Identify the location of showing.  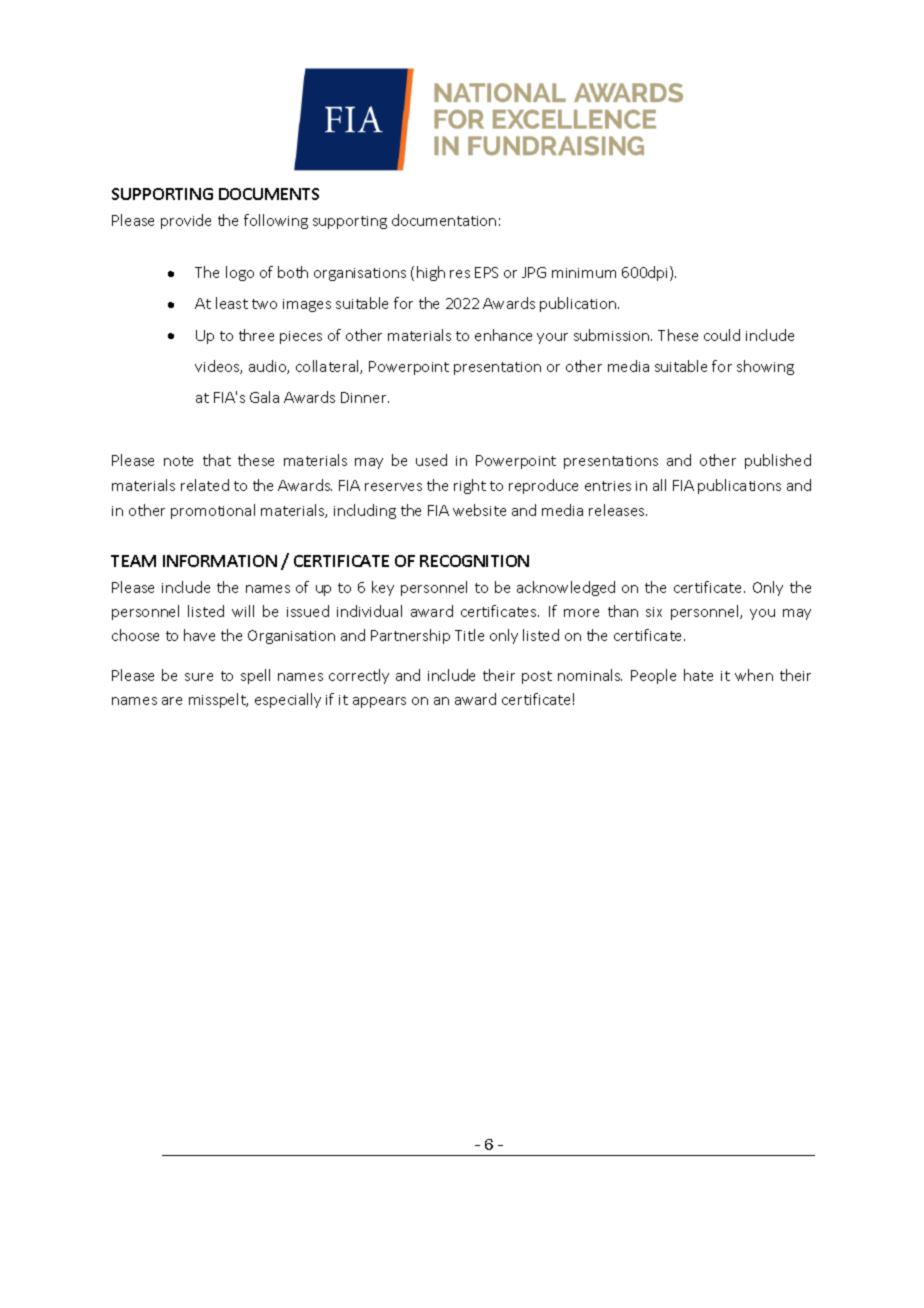
(765, 367).
